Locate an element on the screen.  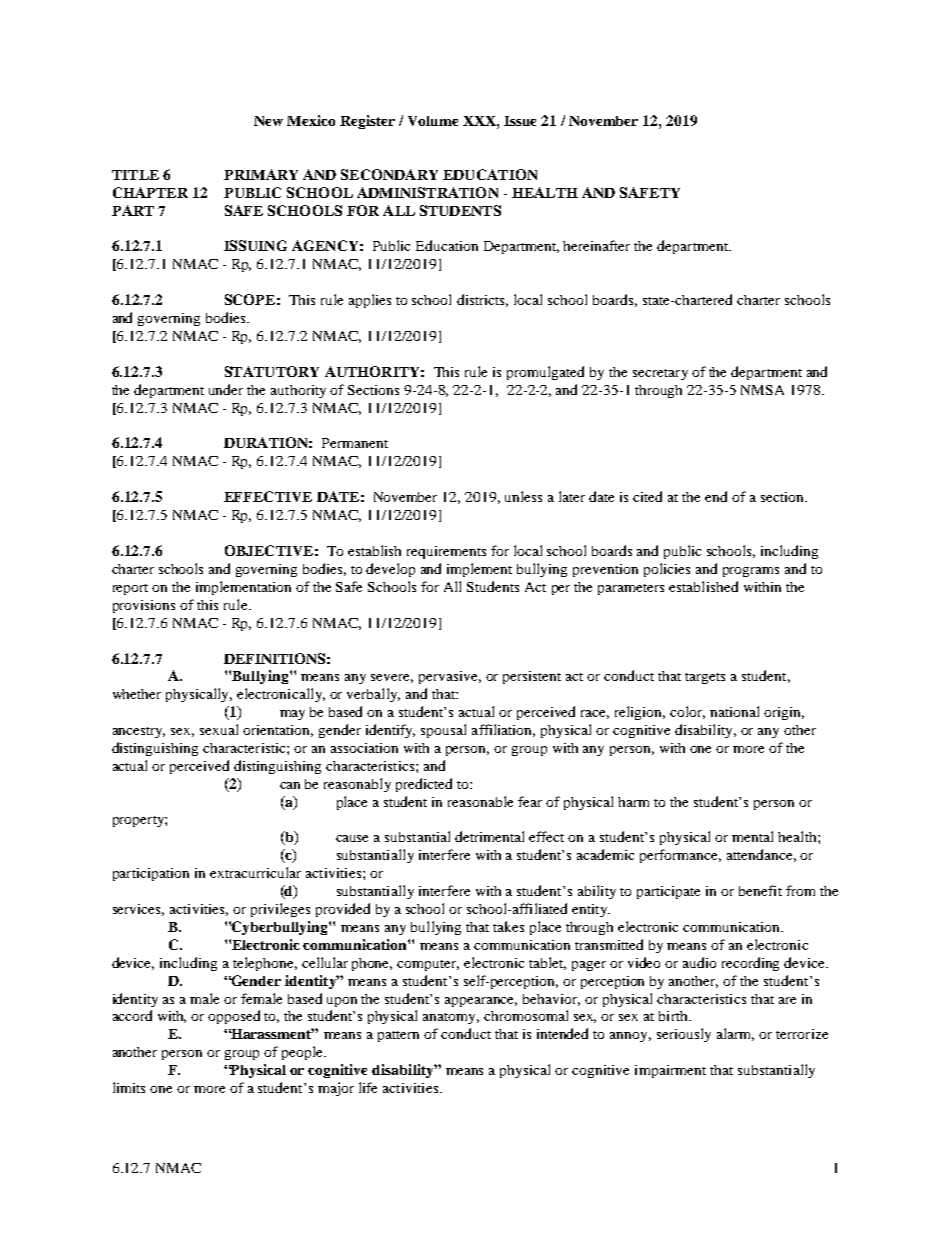
requirements is located at coordinates (446, 552).
